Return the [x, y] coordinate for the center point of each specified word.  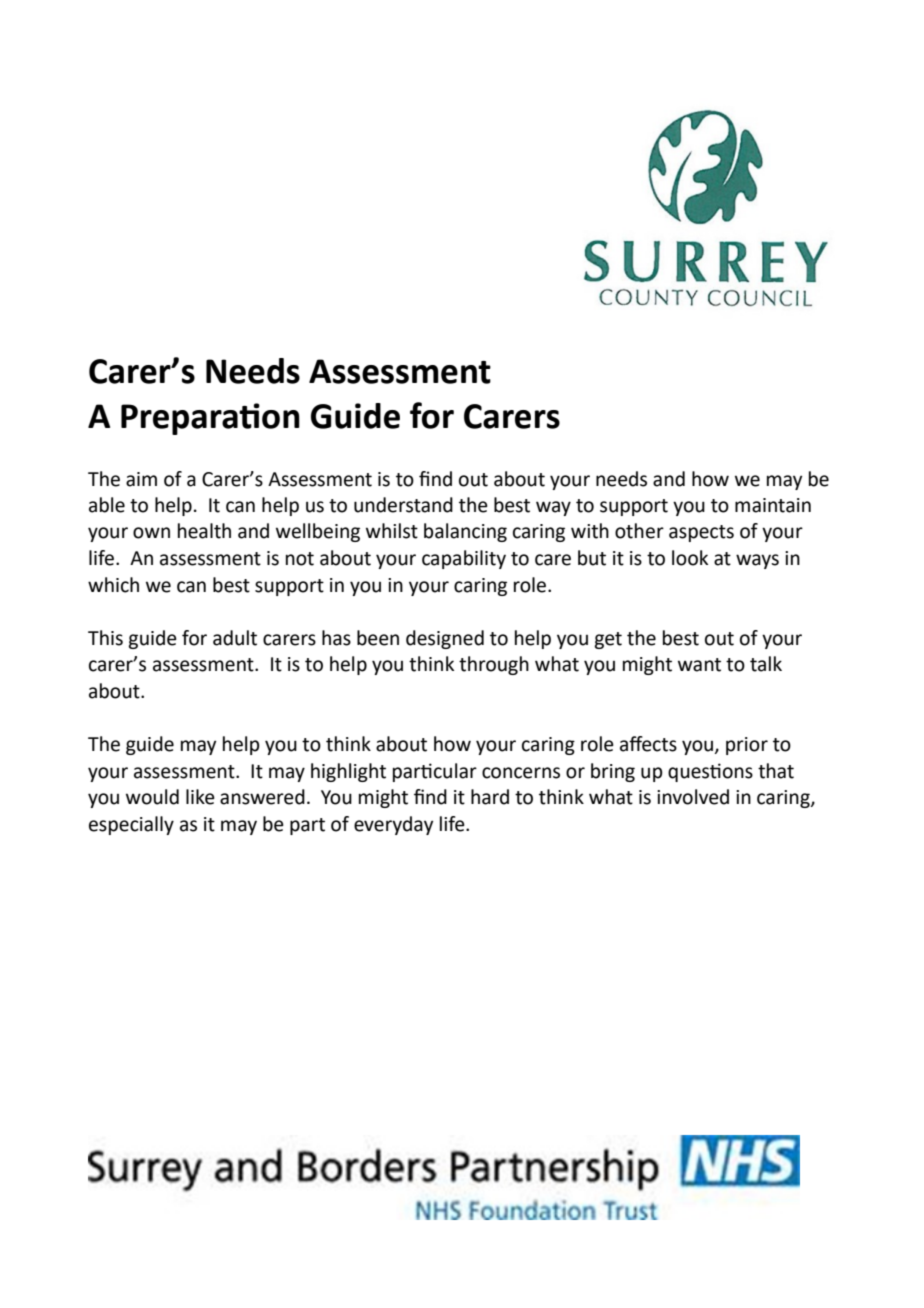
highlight [348, 772]
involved [693, 797]
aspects [701, 533]
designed [445, 639]
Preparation [210, 419]
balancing [465, 532]
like [200, 797]
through [494, 665]
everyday [393, 825]
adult [235, 638]
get [608, 640]
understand [403, 505]
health [204, 531]
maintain [773, 505]
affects [648, 744]
